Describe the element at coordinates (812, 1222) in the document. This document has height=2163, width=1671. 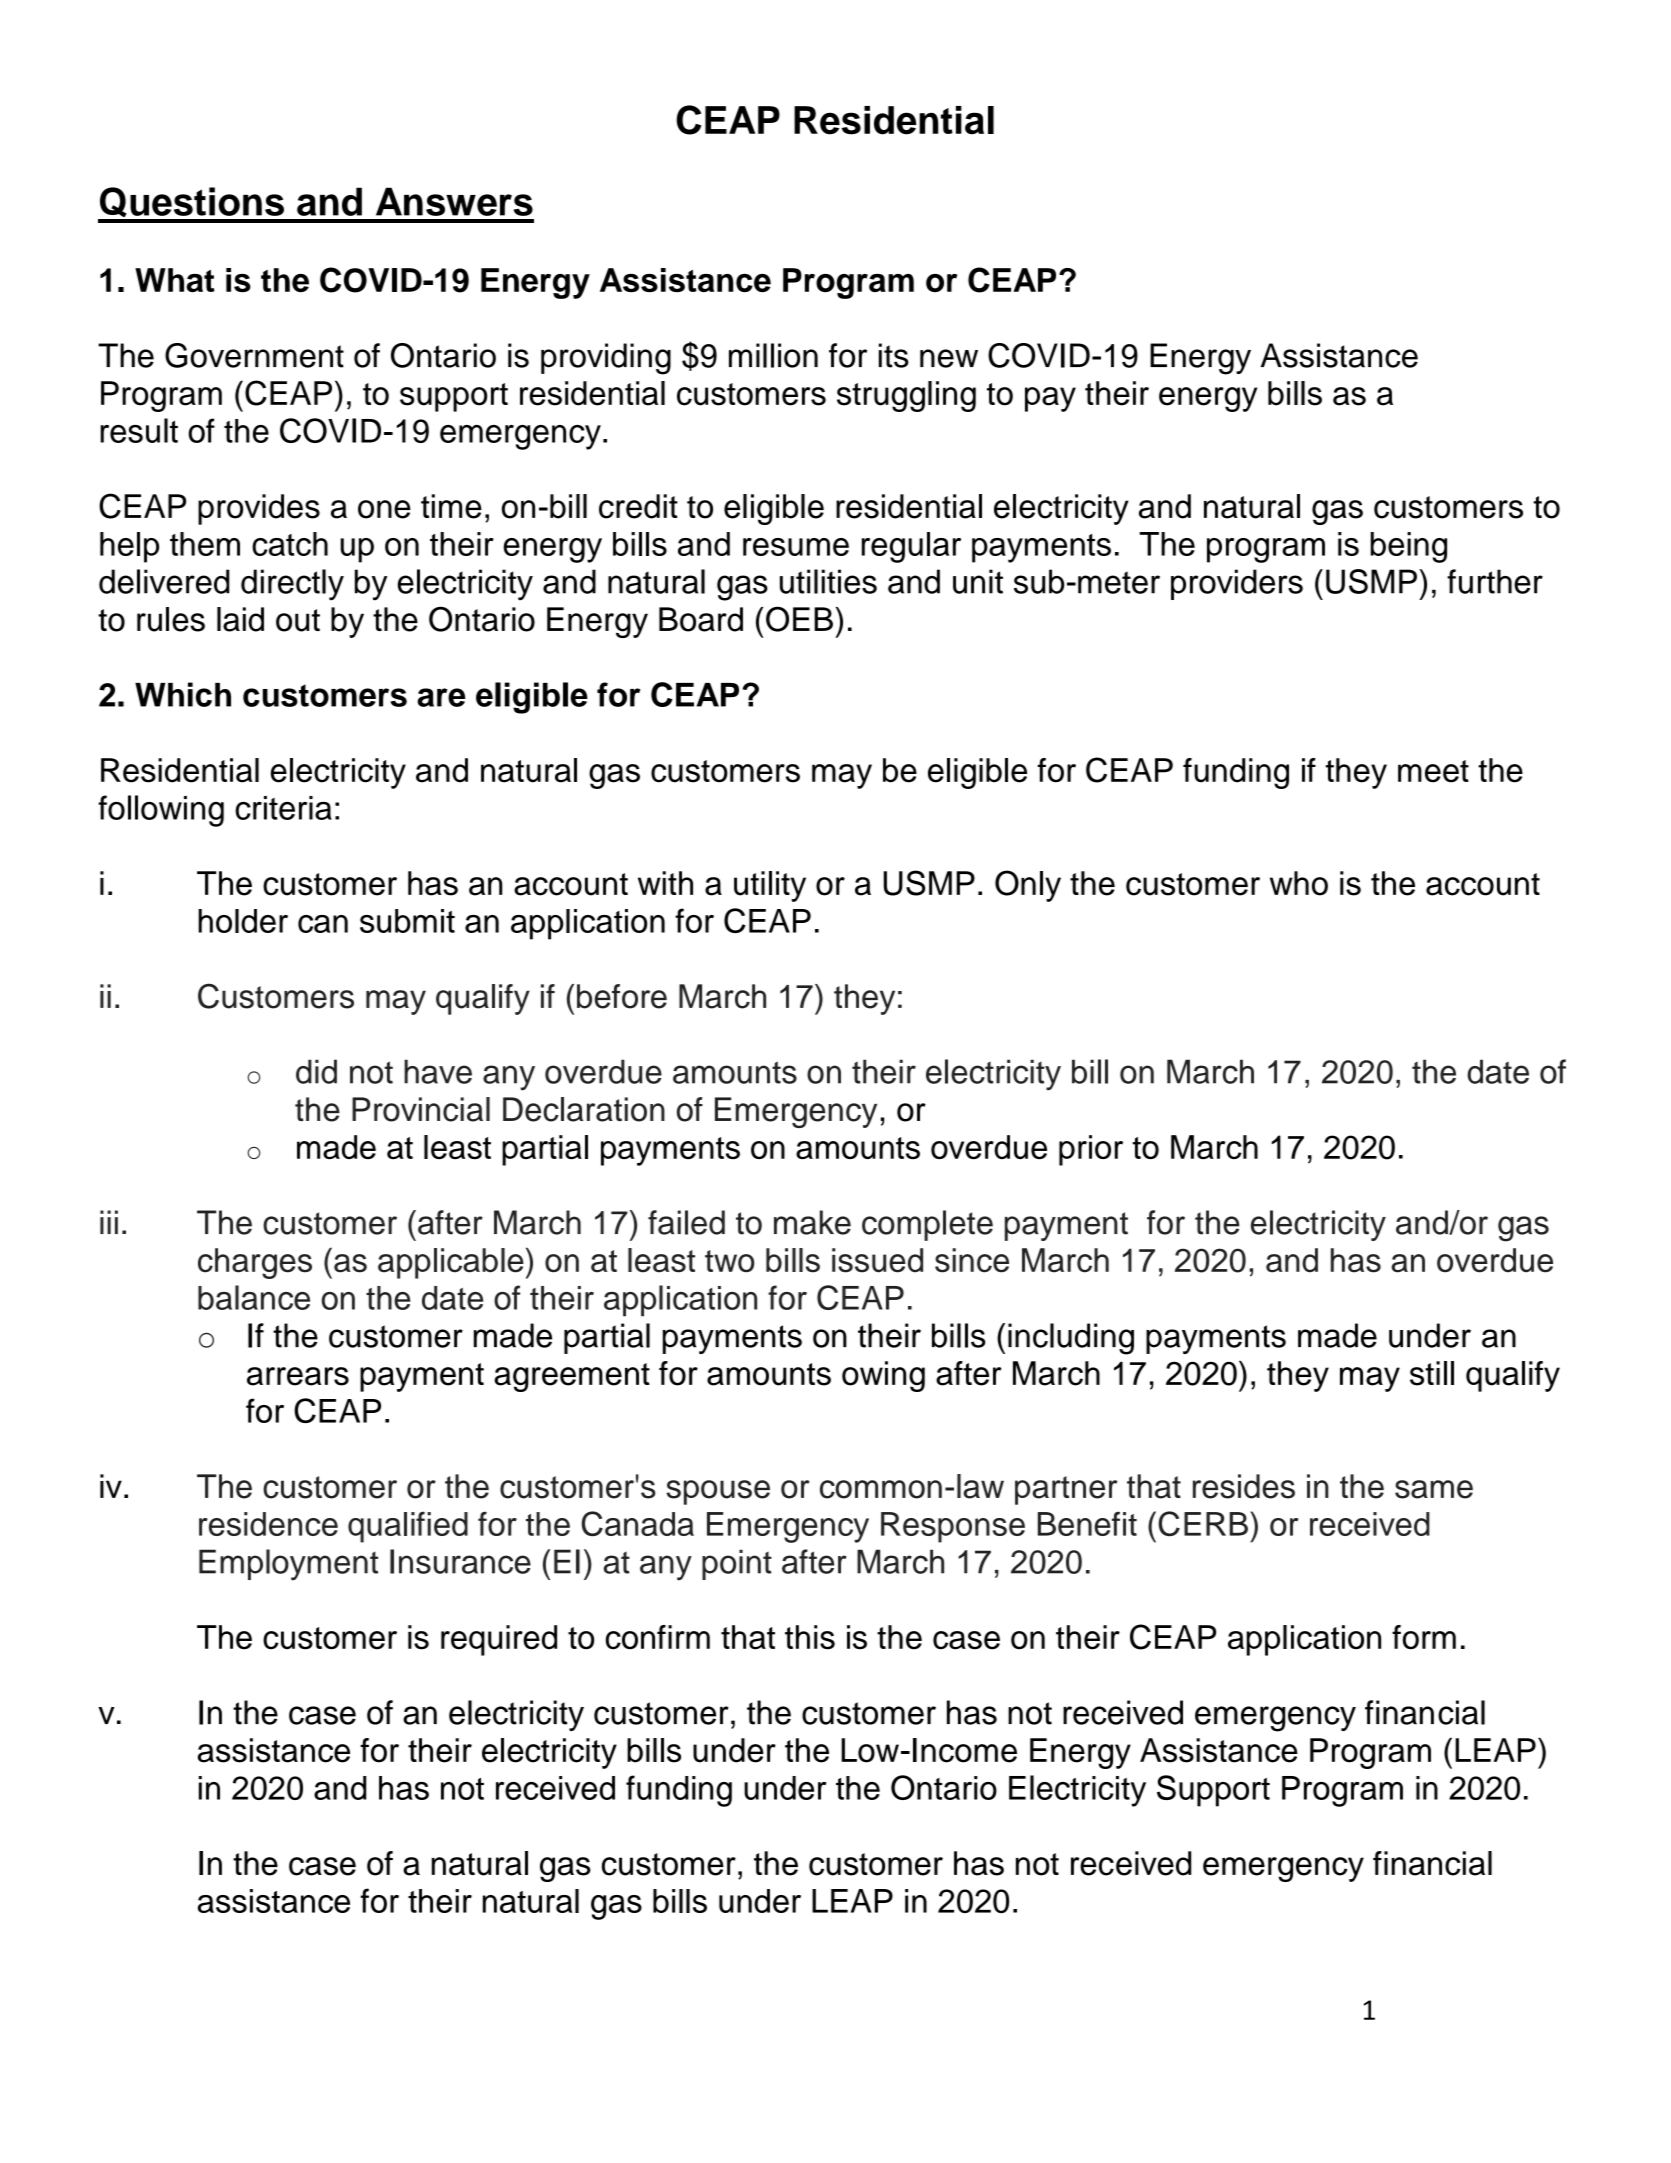
I see `make` at that location.
